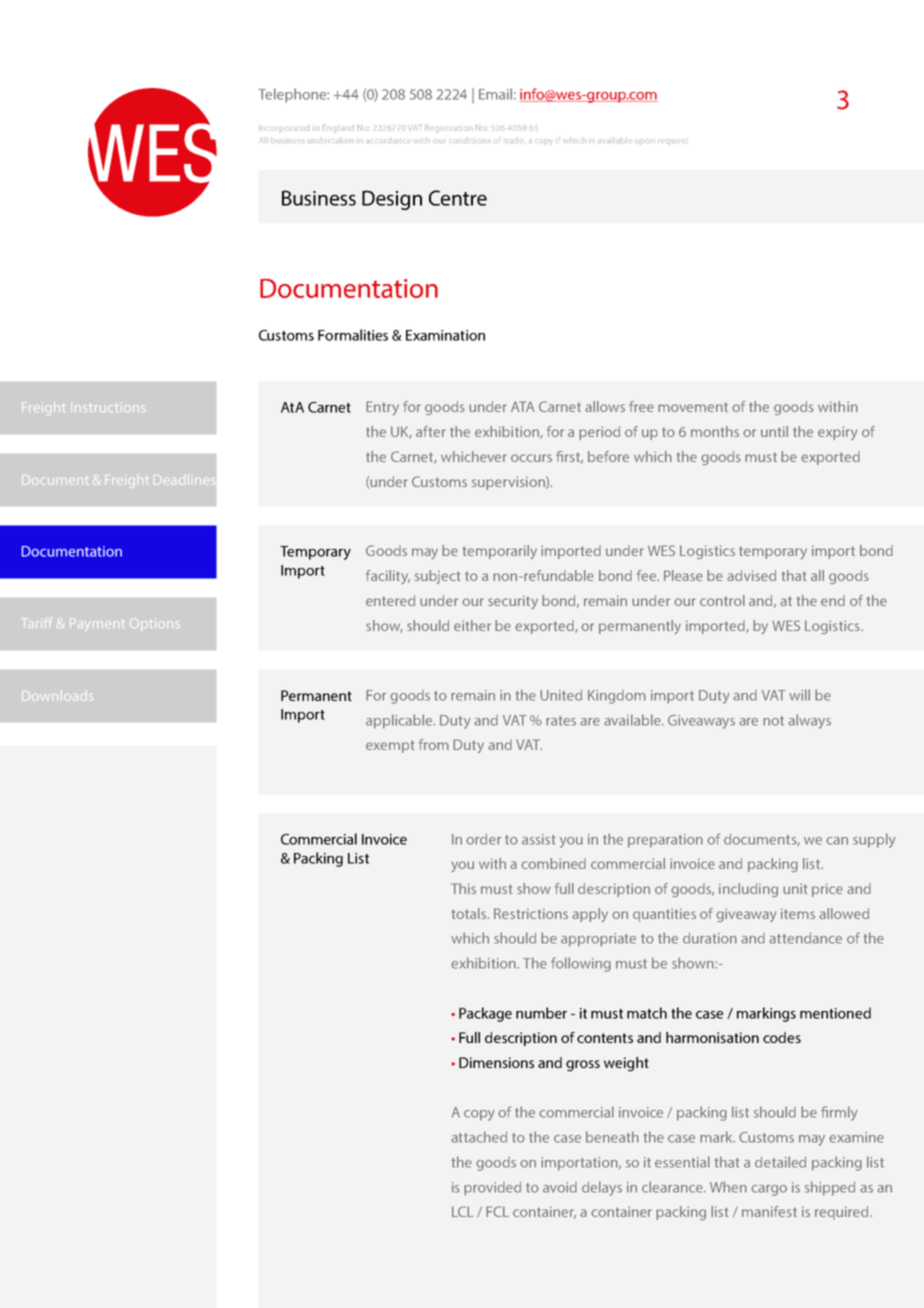 Image resolution: width=924 pixels, height=1308 pixels. Describe the element at coordinates (512, 140) in the document. I see `trade` at that location.
